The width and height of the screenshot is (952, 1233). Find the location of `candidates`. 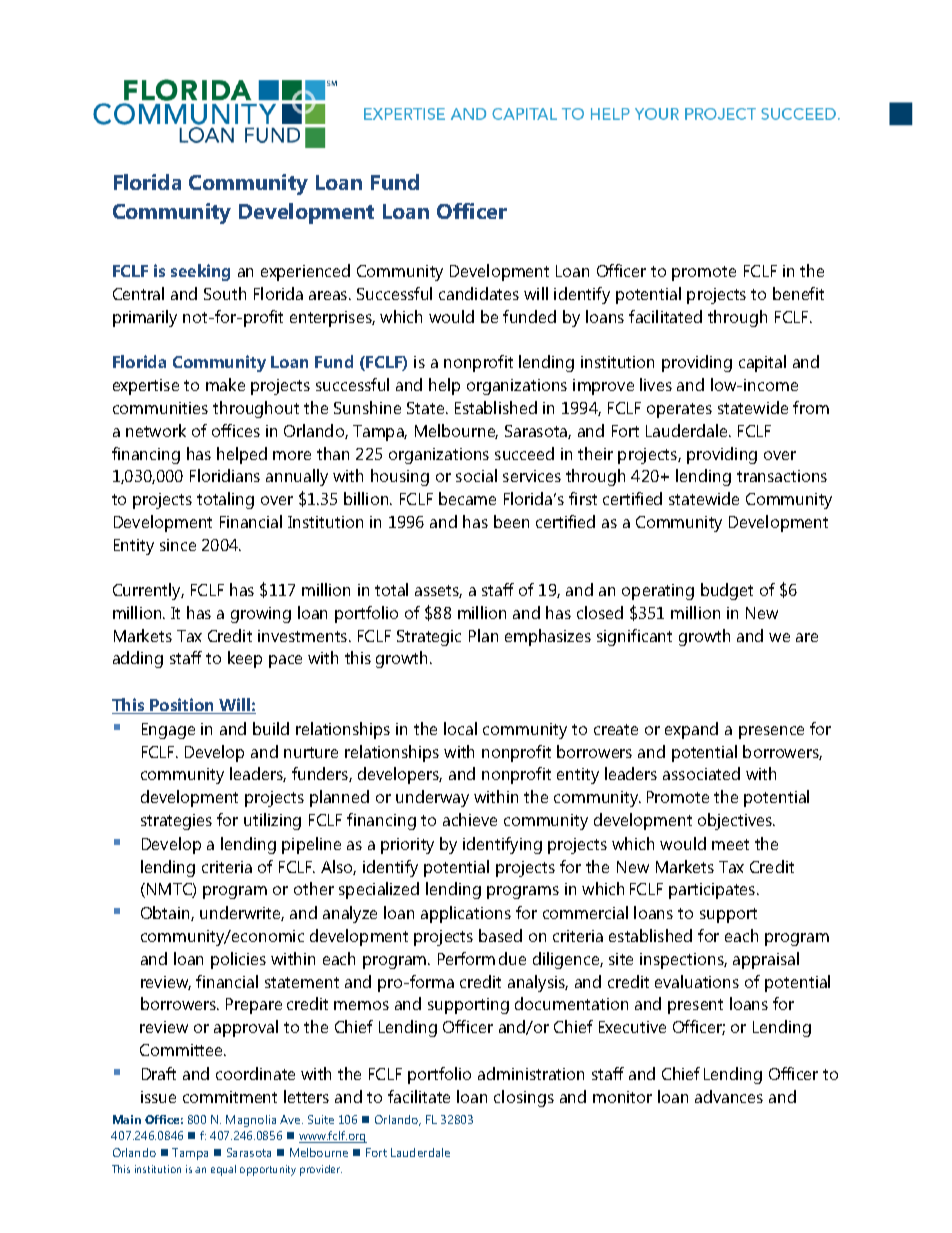

candidates is located at coordinates (479, 293).
